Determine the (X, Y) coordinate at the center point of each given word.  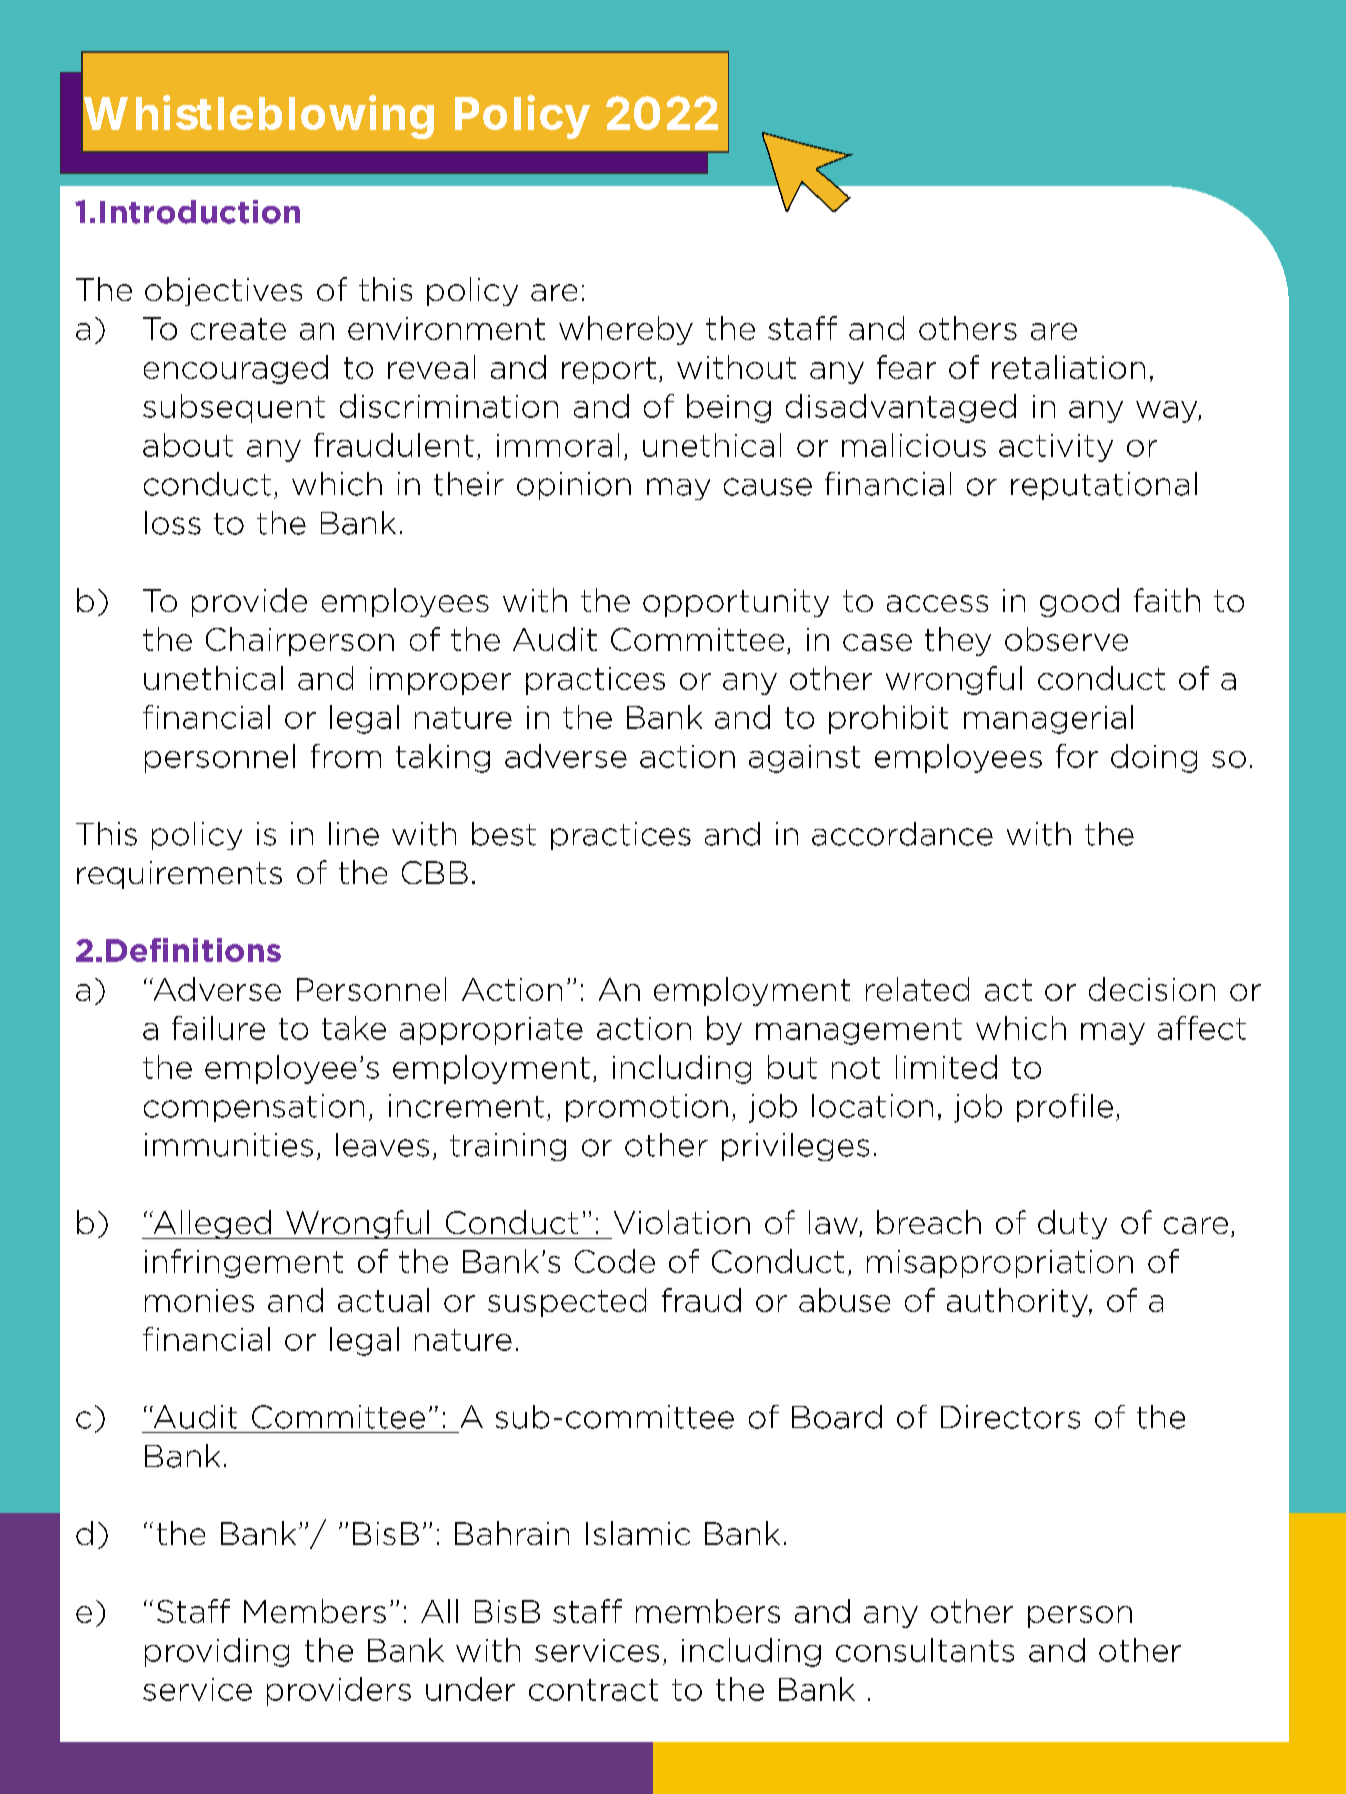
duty (1072, 1224)
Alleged (212, 1224)
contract (593, 1690)
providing (217, 1652)
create (238, 329)
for (1077, 756)
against (804, 759)
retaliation (1068, 367)
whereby (626, 330)
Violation (682, 1222)
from (346, 756)
